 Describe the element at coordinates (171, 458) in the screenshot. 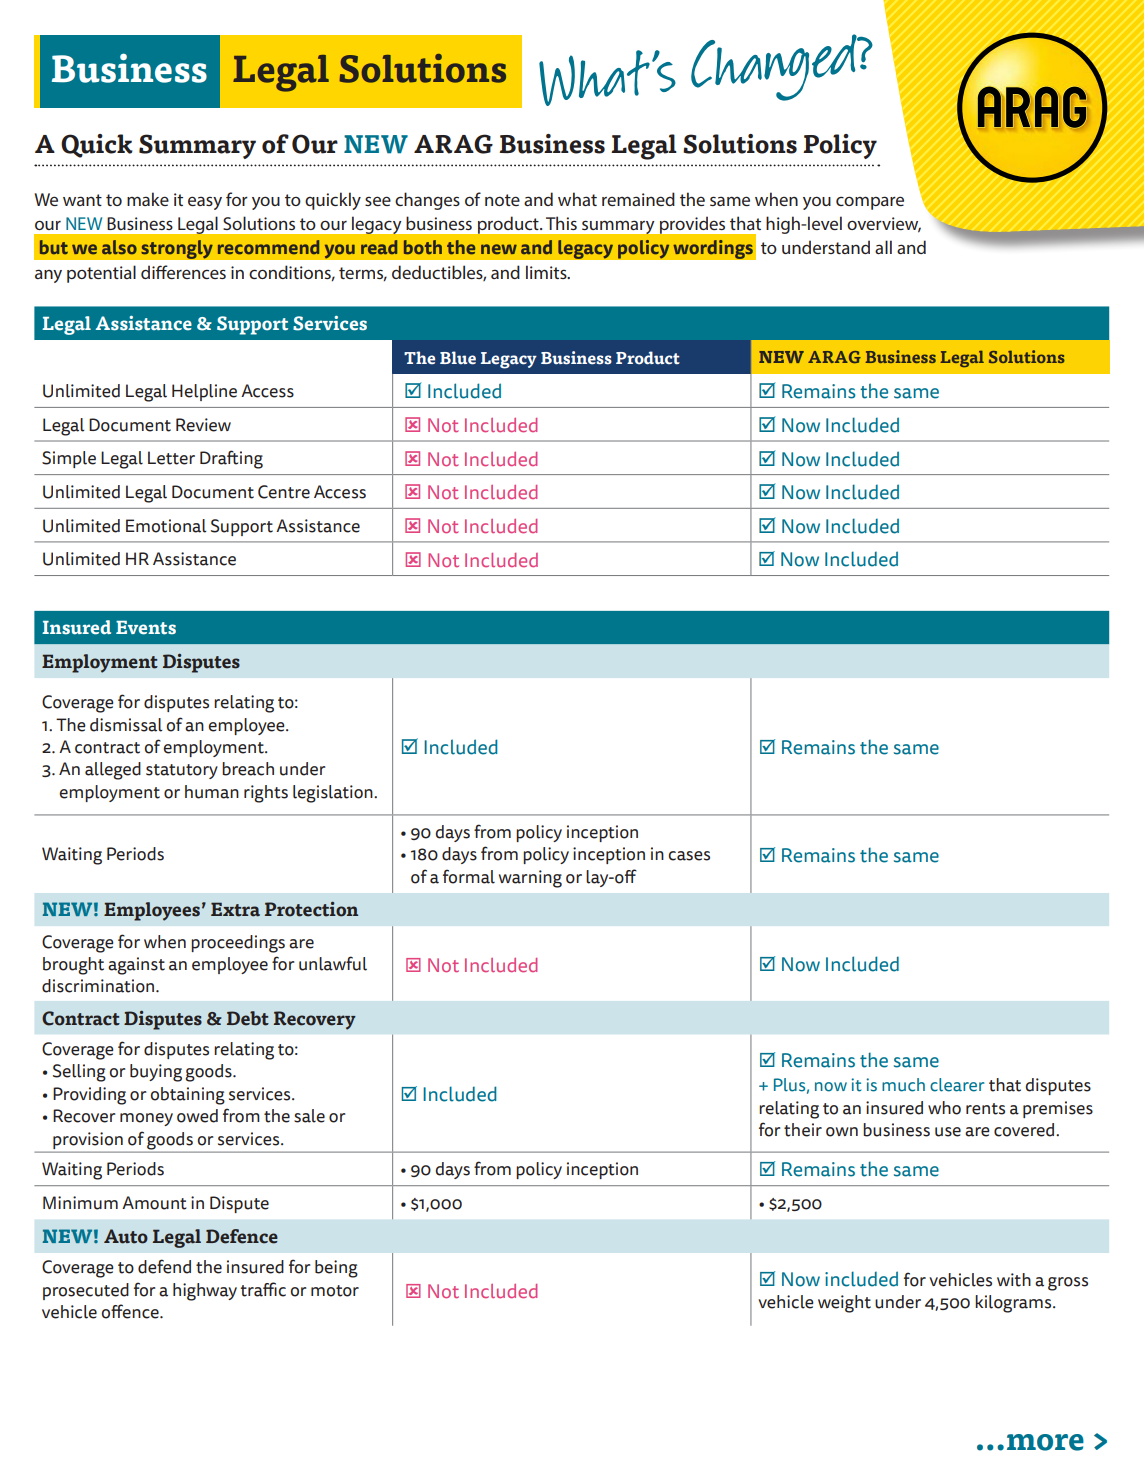

I see `Letter` at that location.
